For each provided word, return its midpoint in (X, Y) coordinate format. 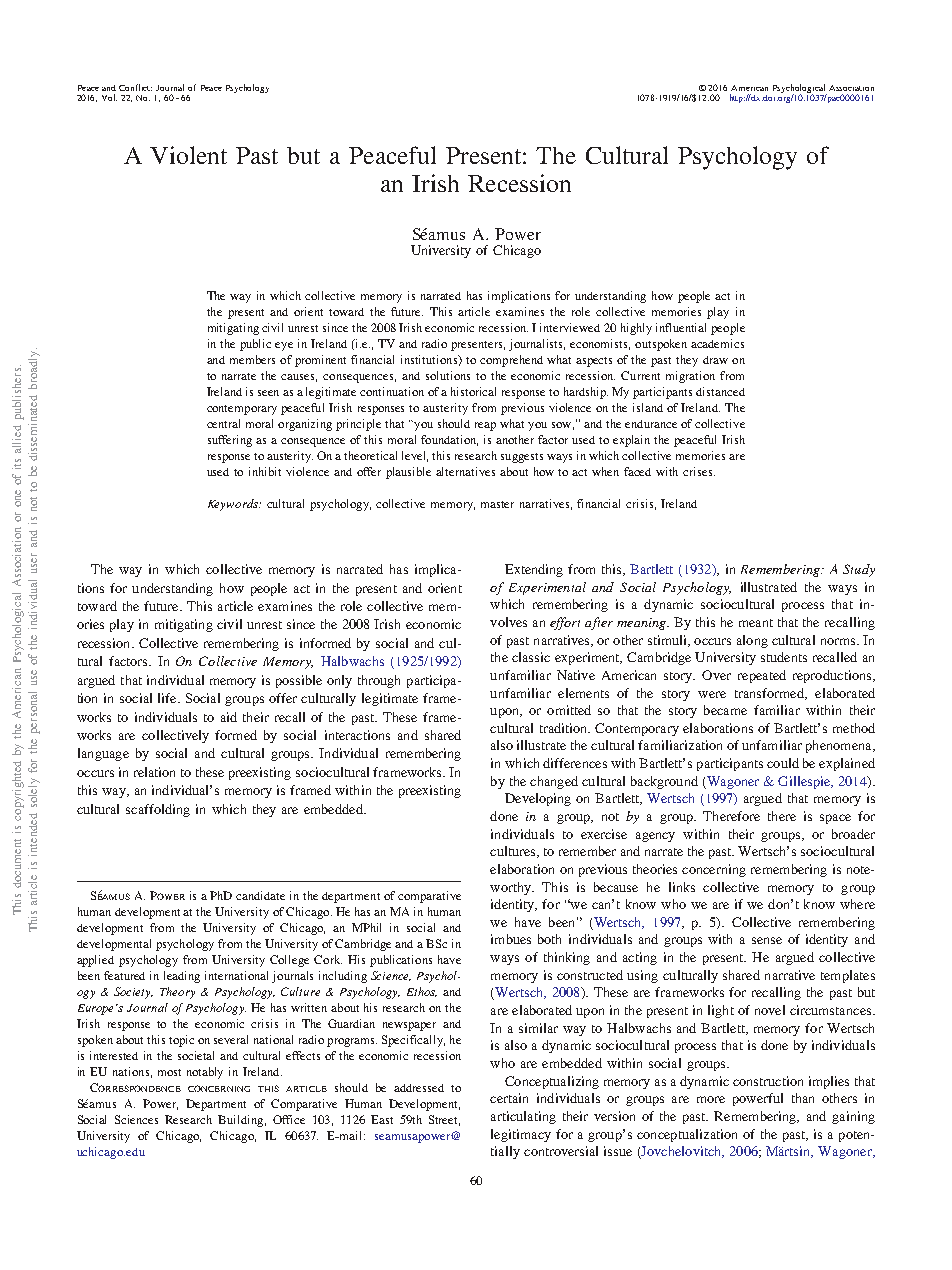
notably (205, 1073)
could (783, 763)
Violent (188, 155)
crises (699, 471)
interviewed (570, 327)
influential (681, 327)
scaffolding (158, 810)
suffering (230, 441)
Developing (538, 799)
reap (485, 426)
